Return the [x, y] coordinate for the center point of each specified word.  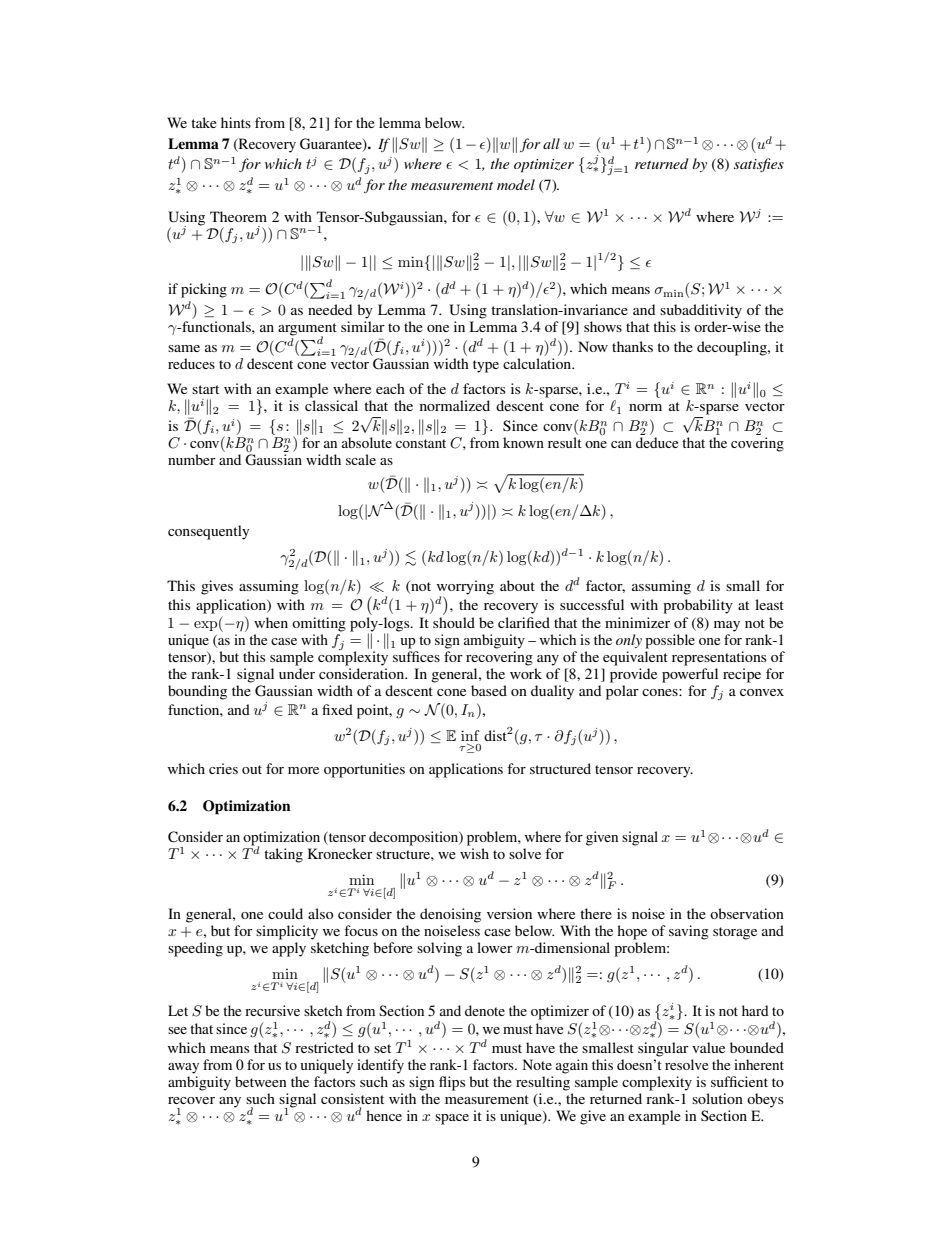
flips [452, 1083]
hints [236, 122]
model [516, 184]
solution [717, 1098]
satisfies [759, 165]
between [261, 1081]
